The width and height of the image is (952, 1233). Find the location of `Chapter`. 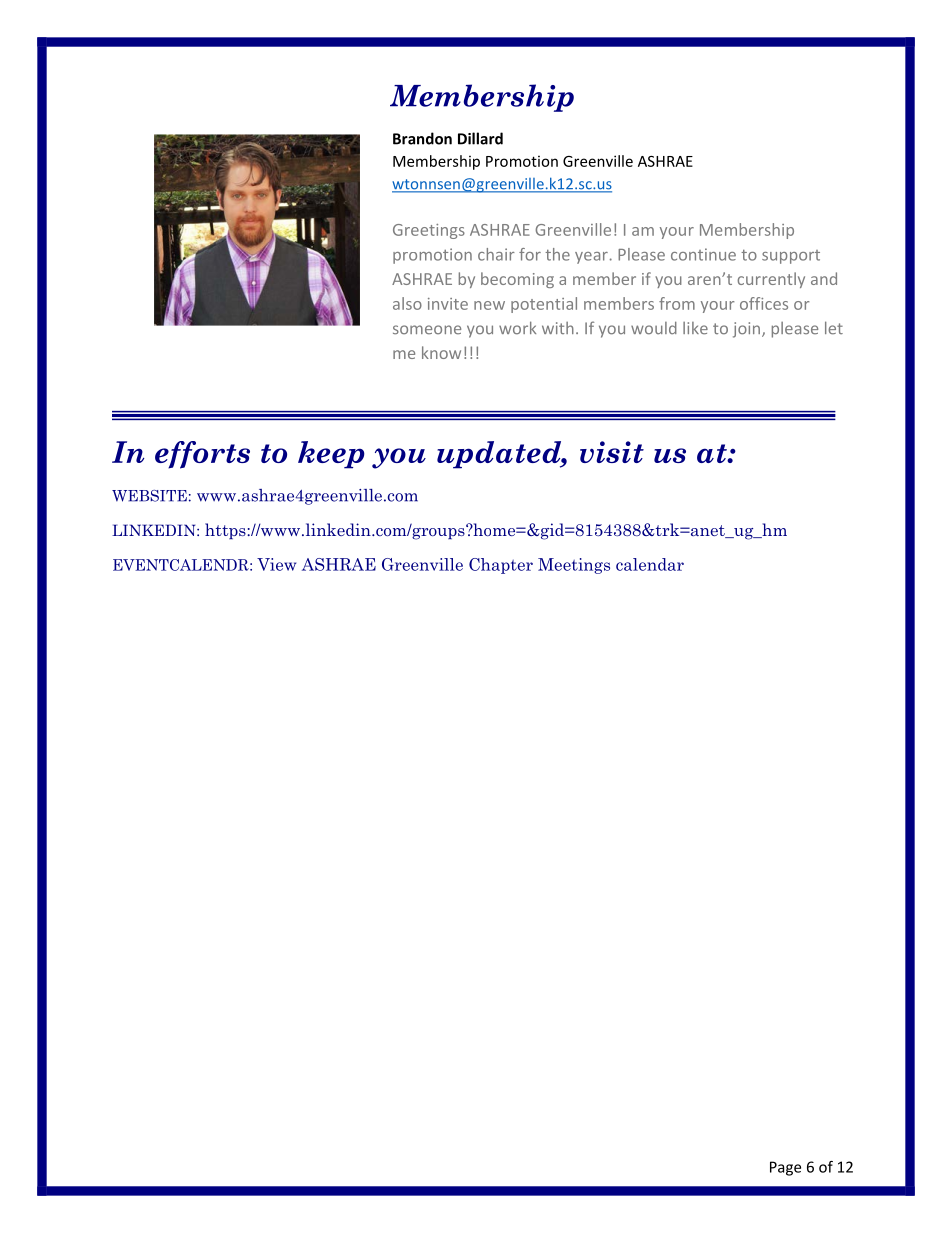

Chapter is located at coordinates (501, 566).
